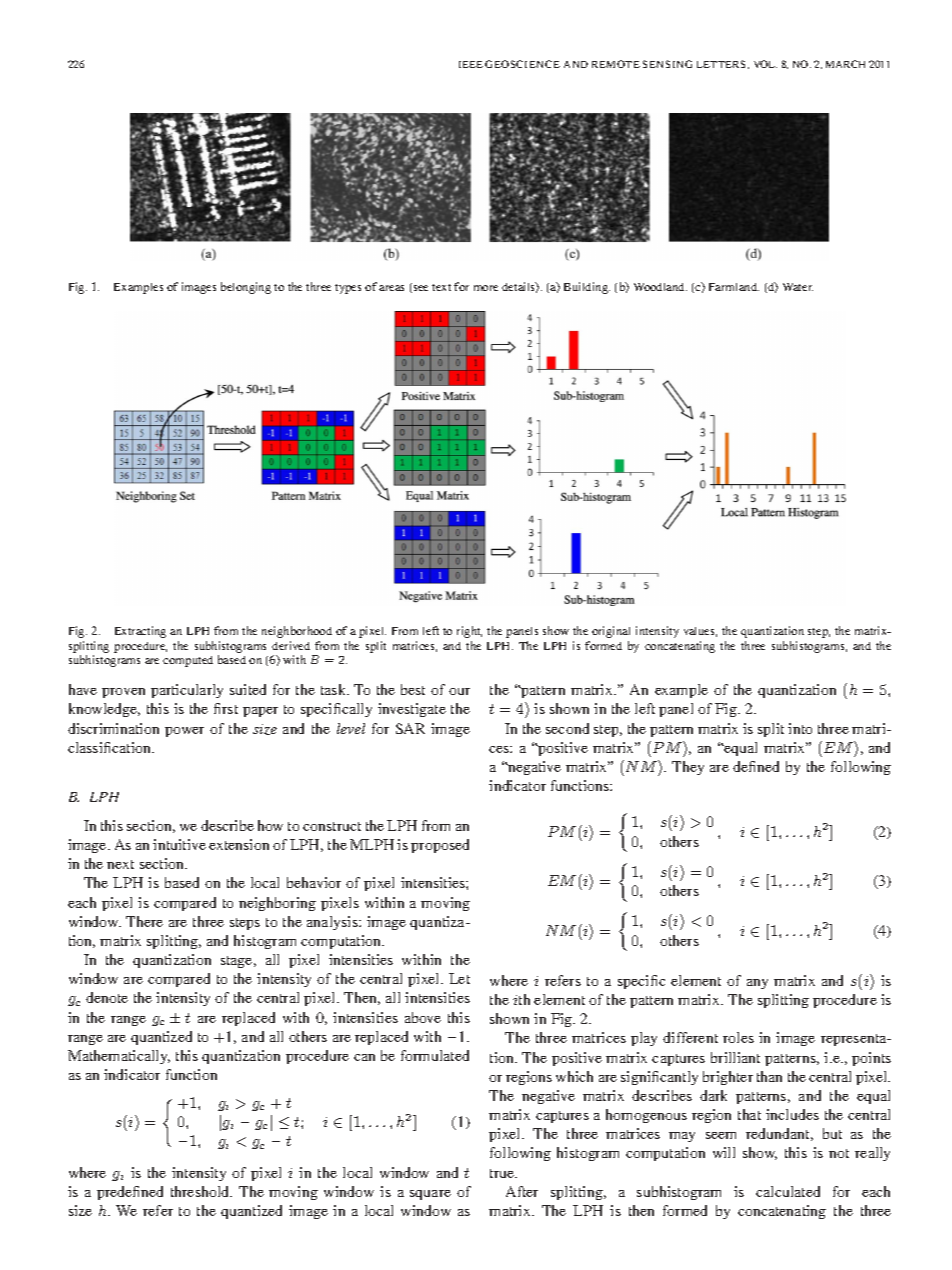 The width and height of the screenshot is (952, 1270). What do you see at coordinates (246, 288) in the screenshot?
I see `belonging` at bounding box center [246, 288].
